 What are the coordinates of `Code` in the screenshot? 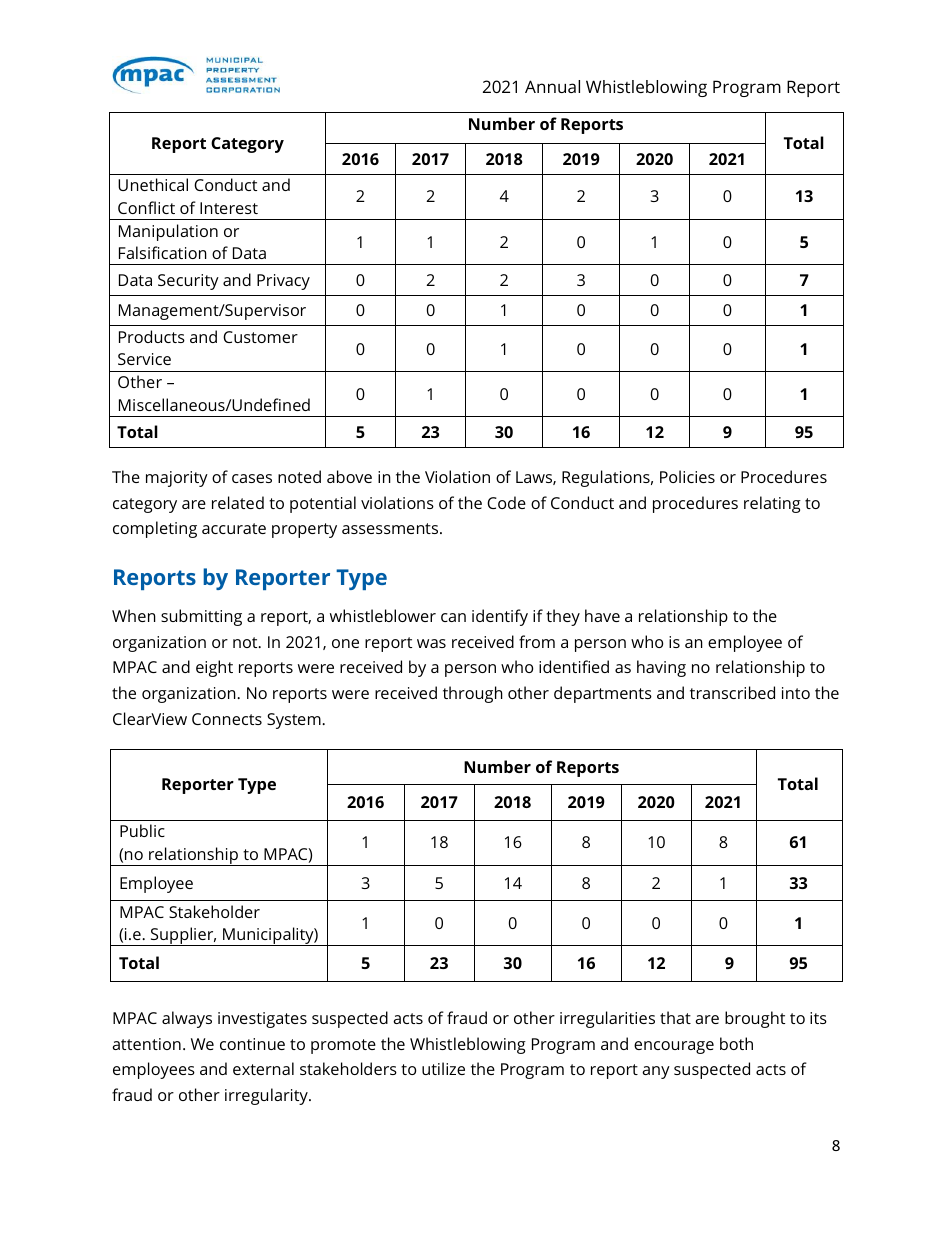 It's located at (506, 502).
